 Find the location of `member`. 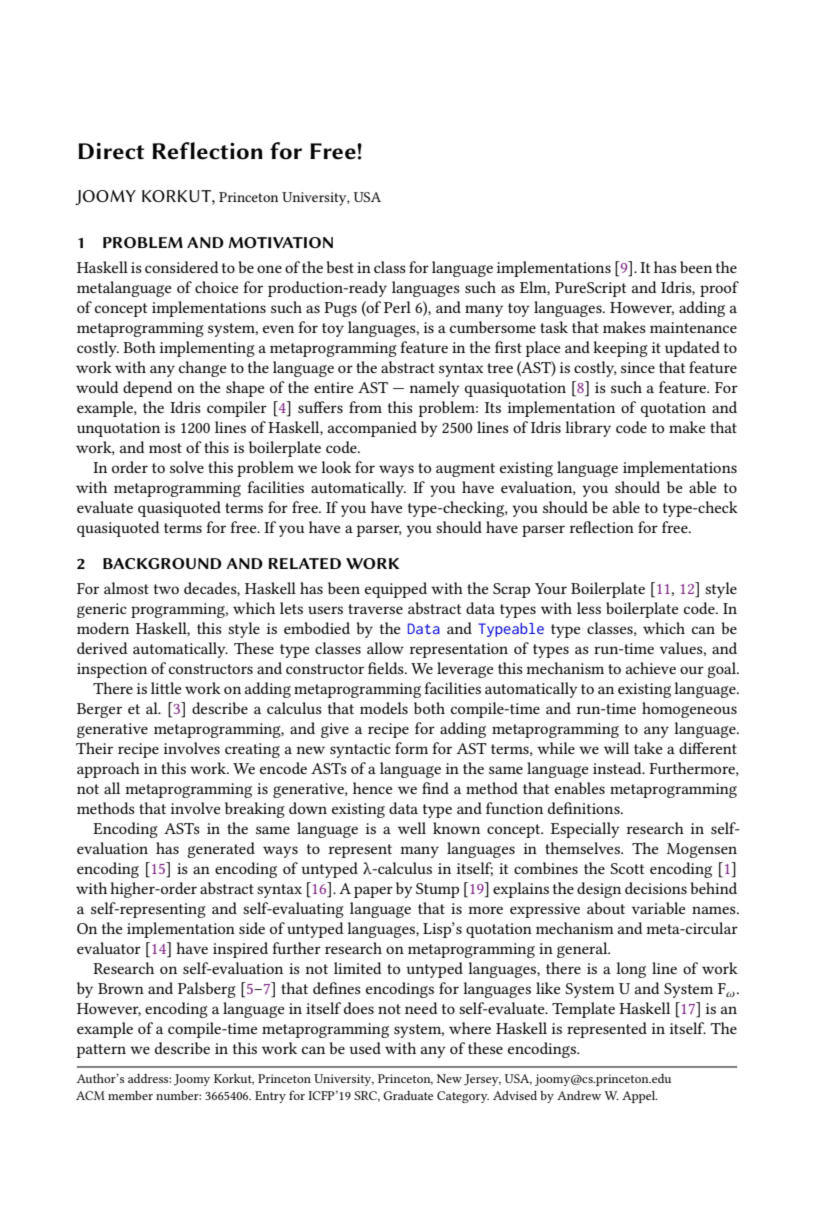

member is located at coordinates (130, 1095).
